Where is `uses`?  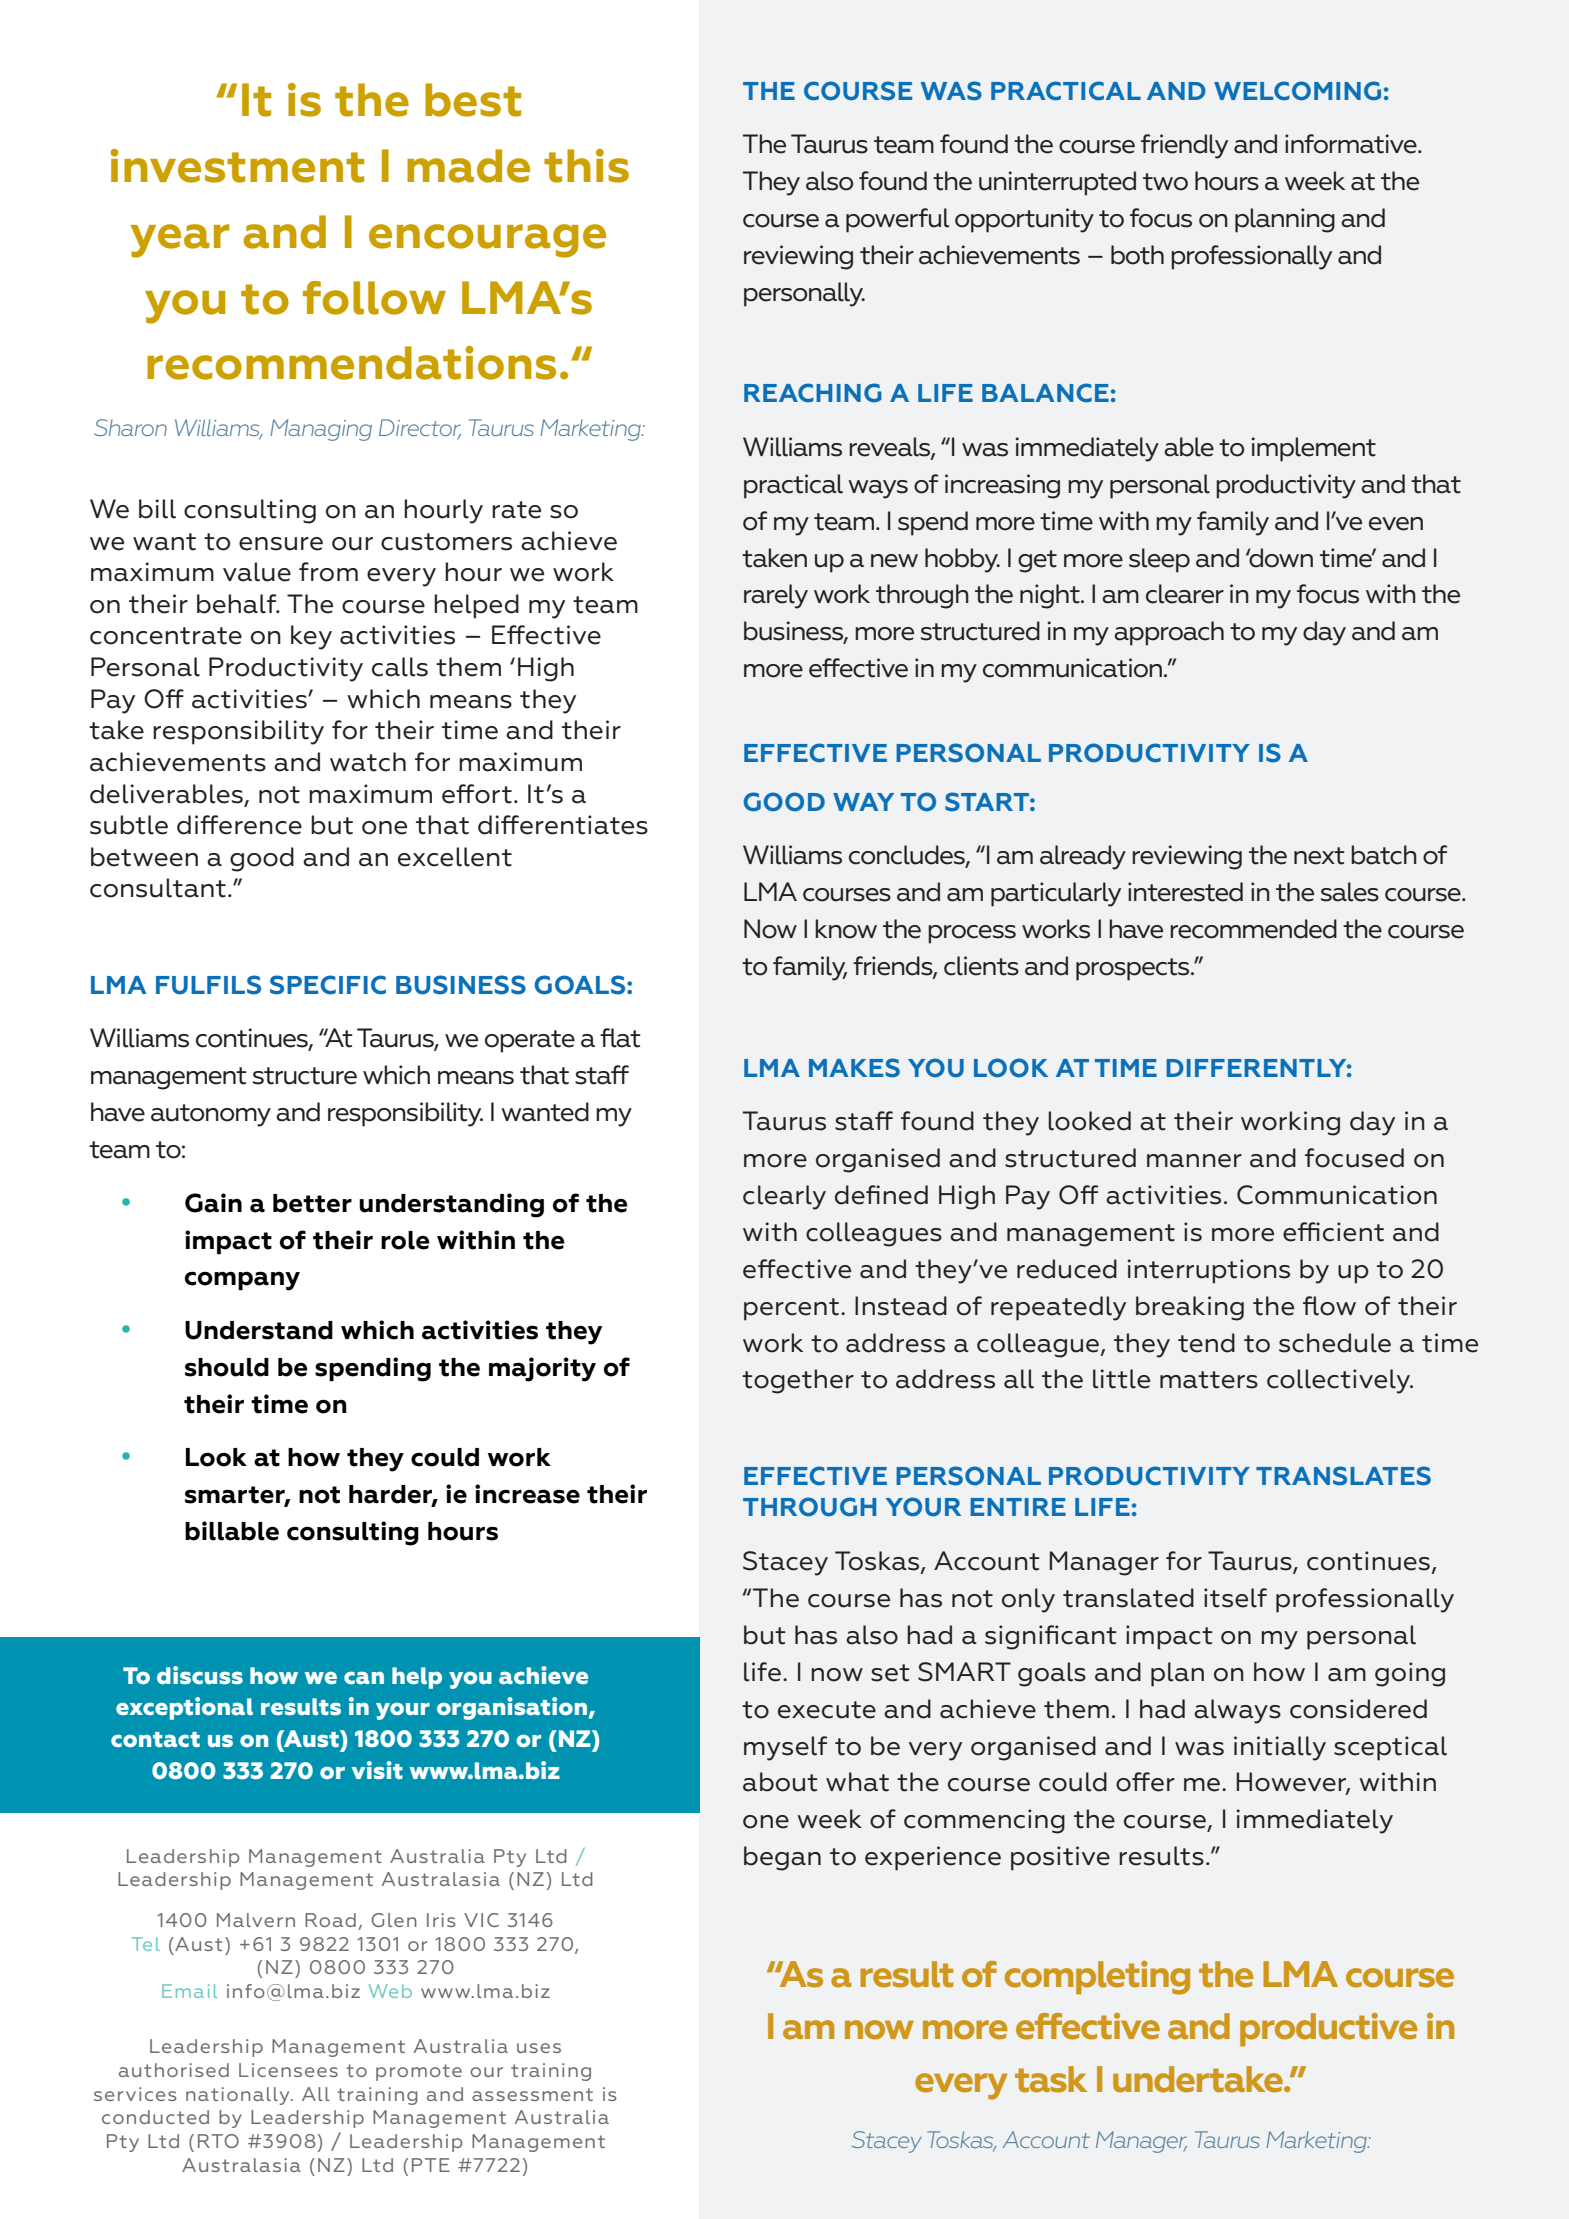 uses is located at coordinates (539, 2048).
